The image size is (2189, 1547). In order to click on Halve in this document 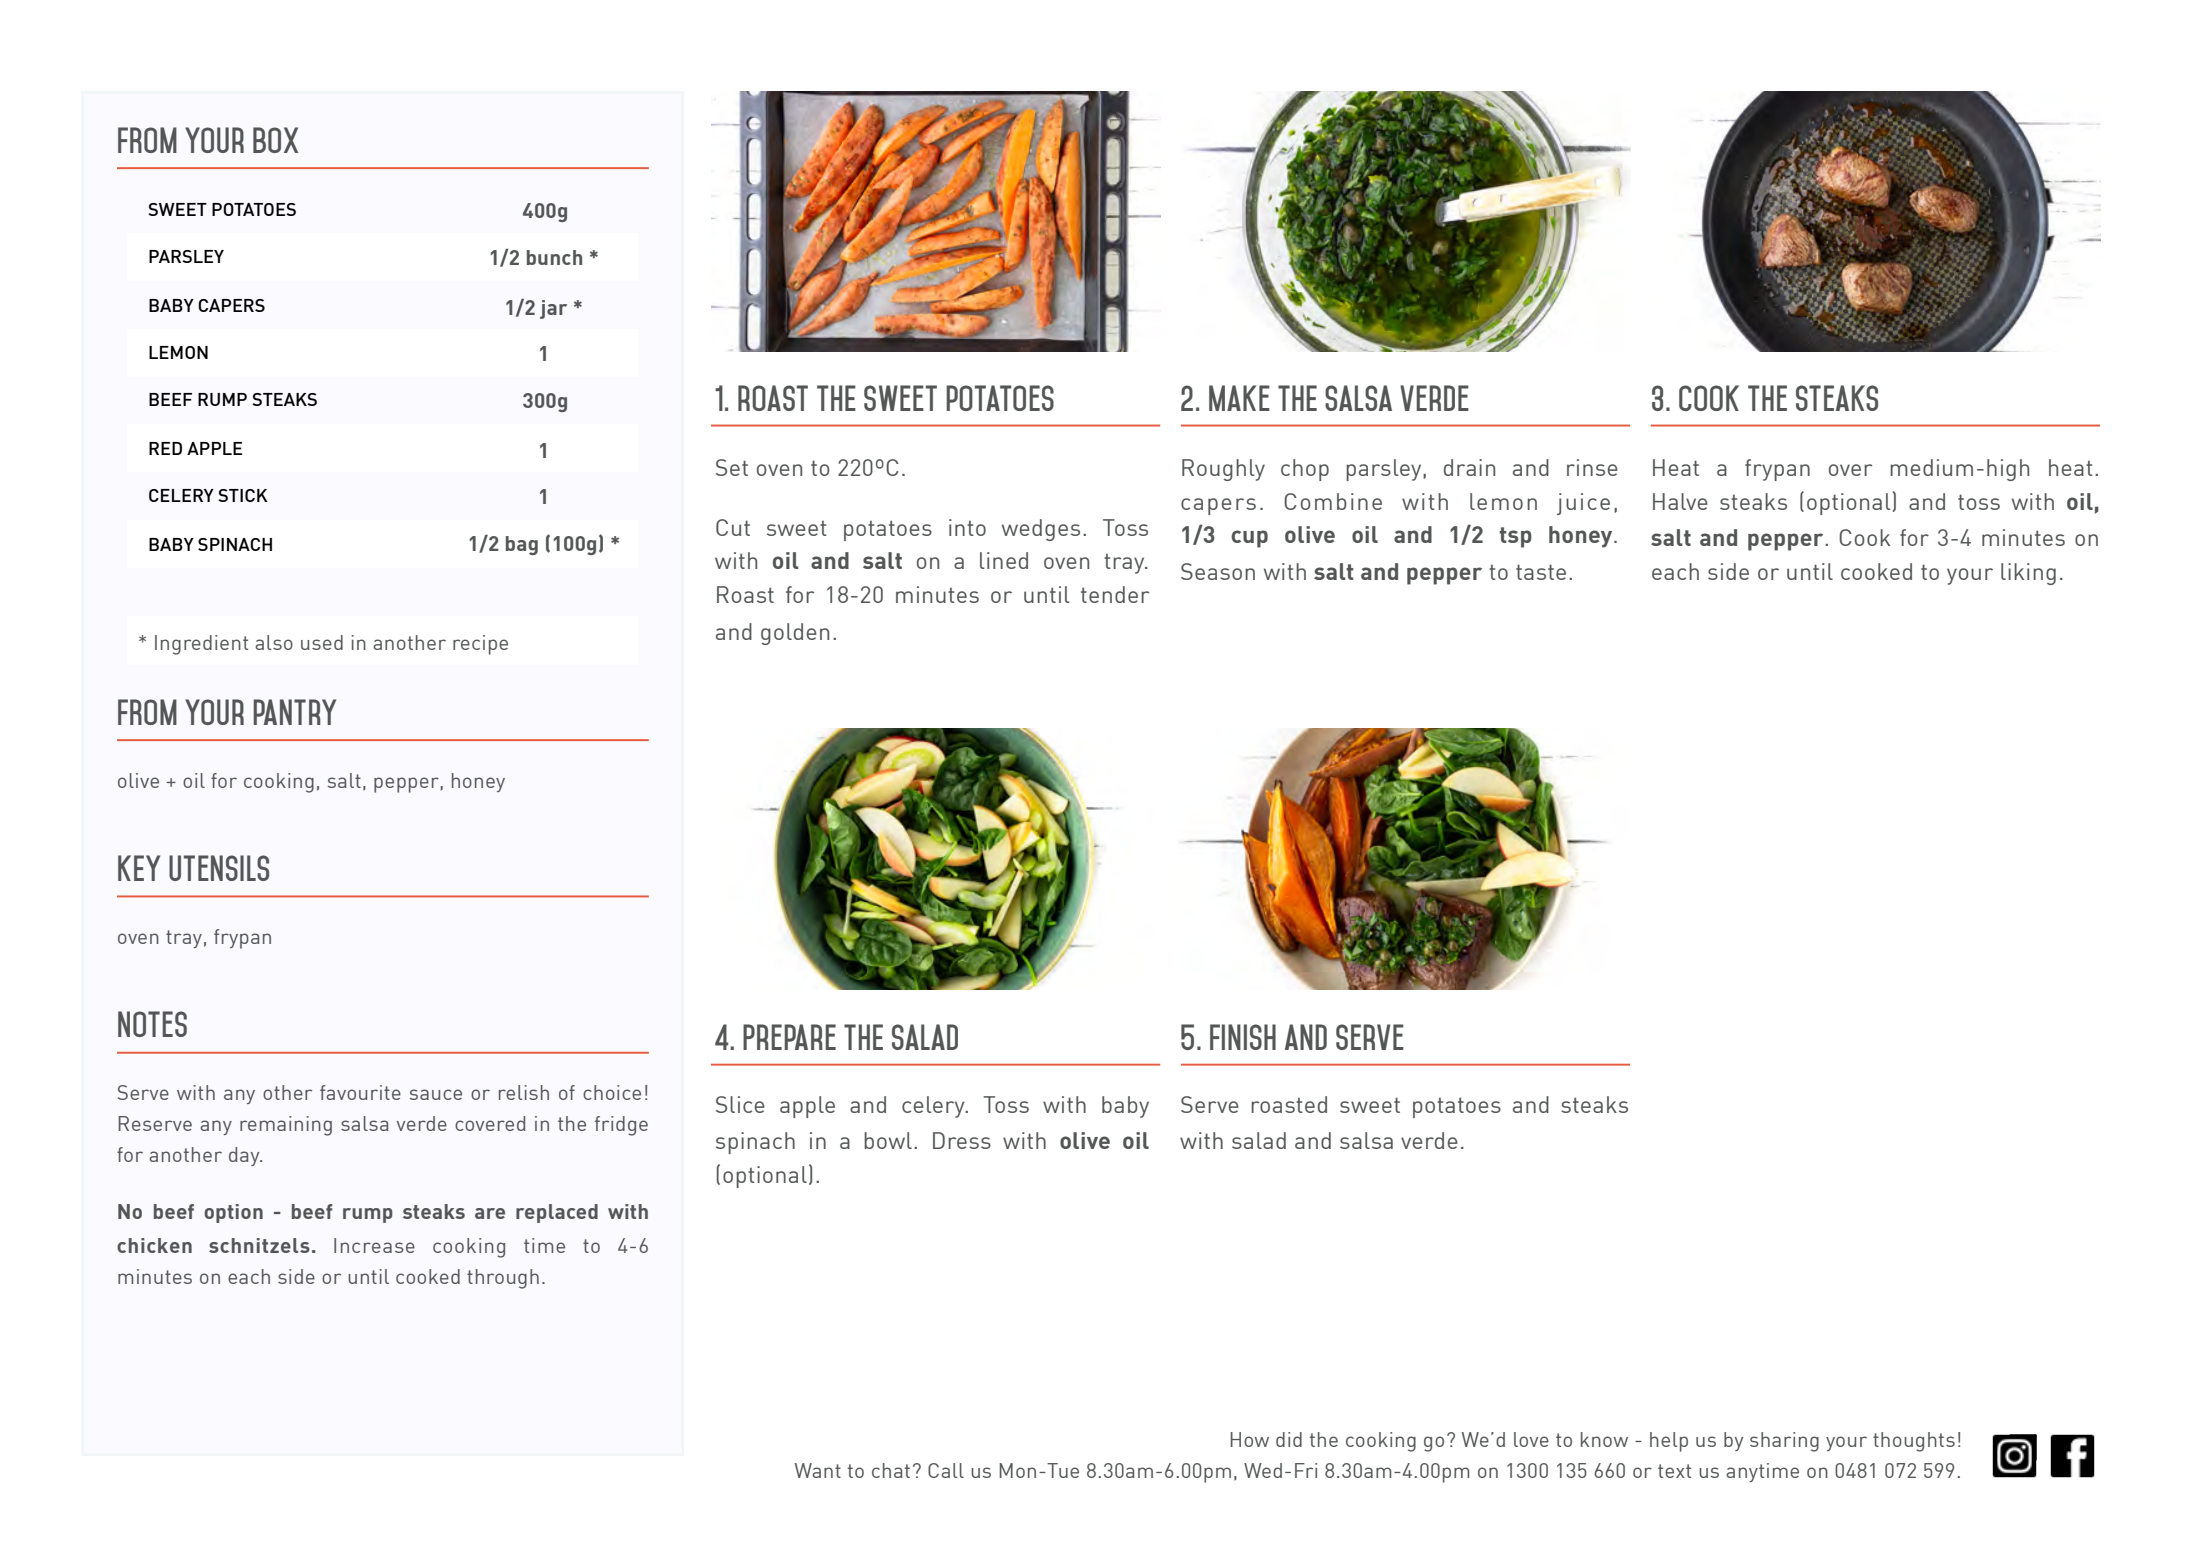, I will do `click(1680, 501)`.
